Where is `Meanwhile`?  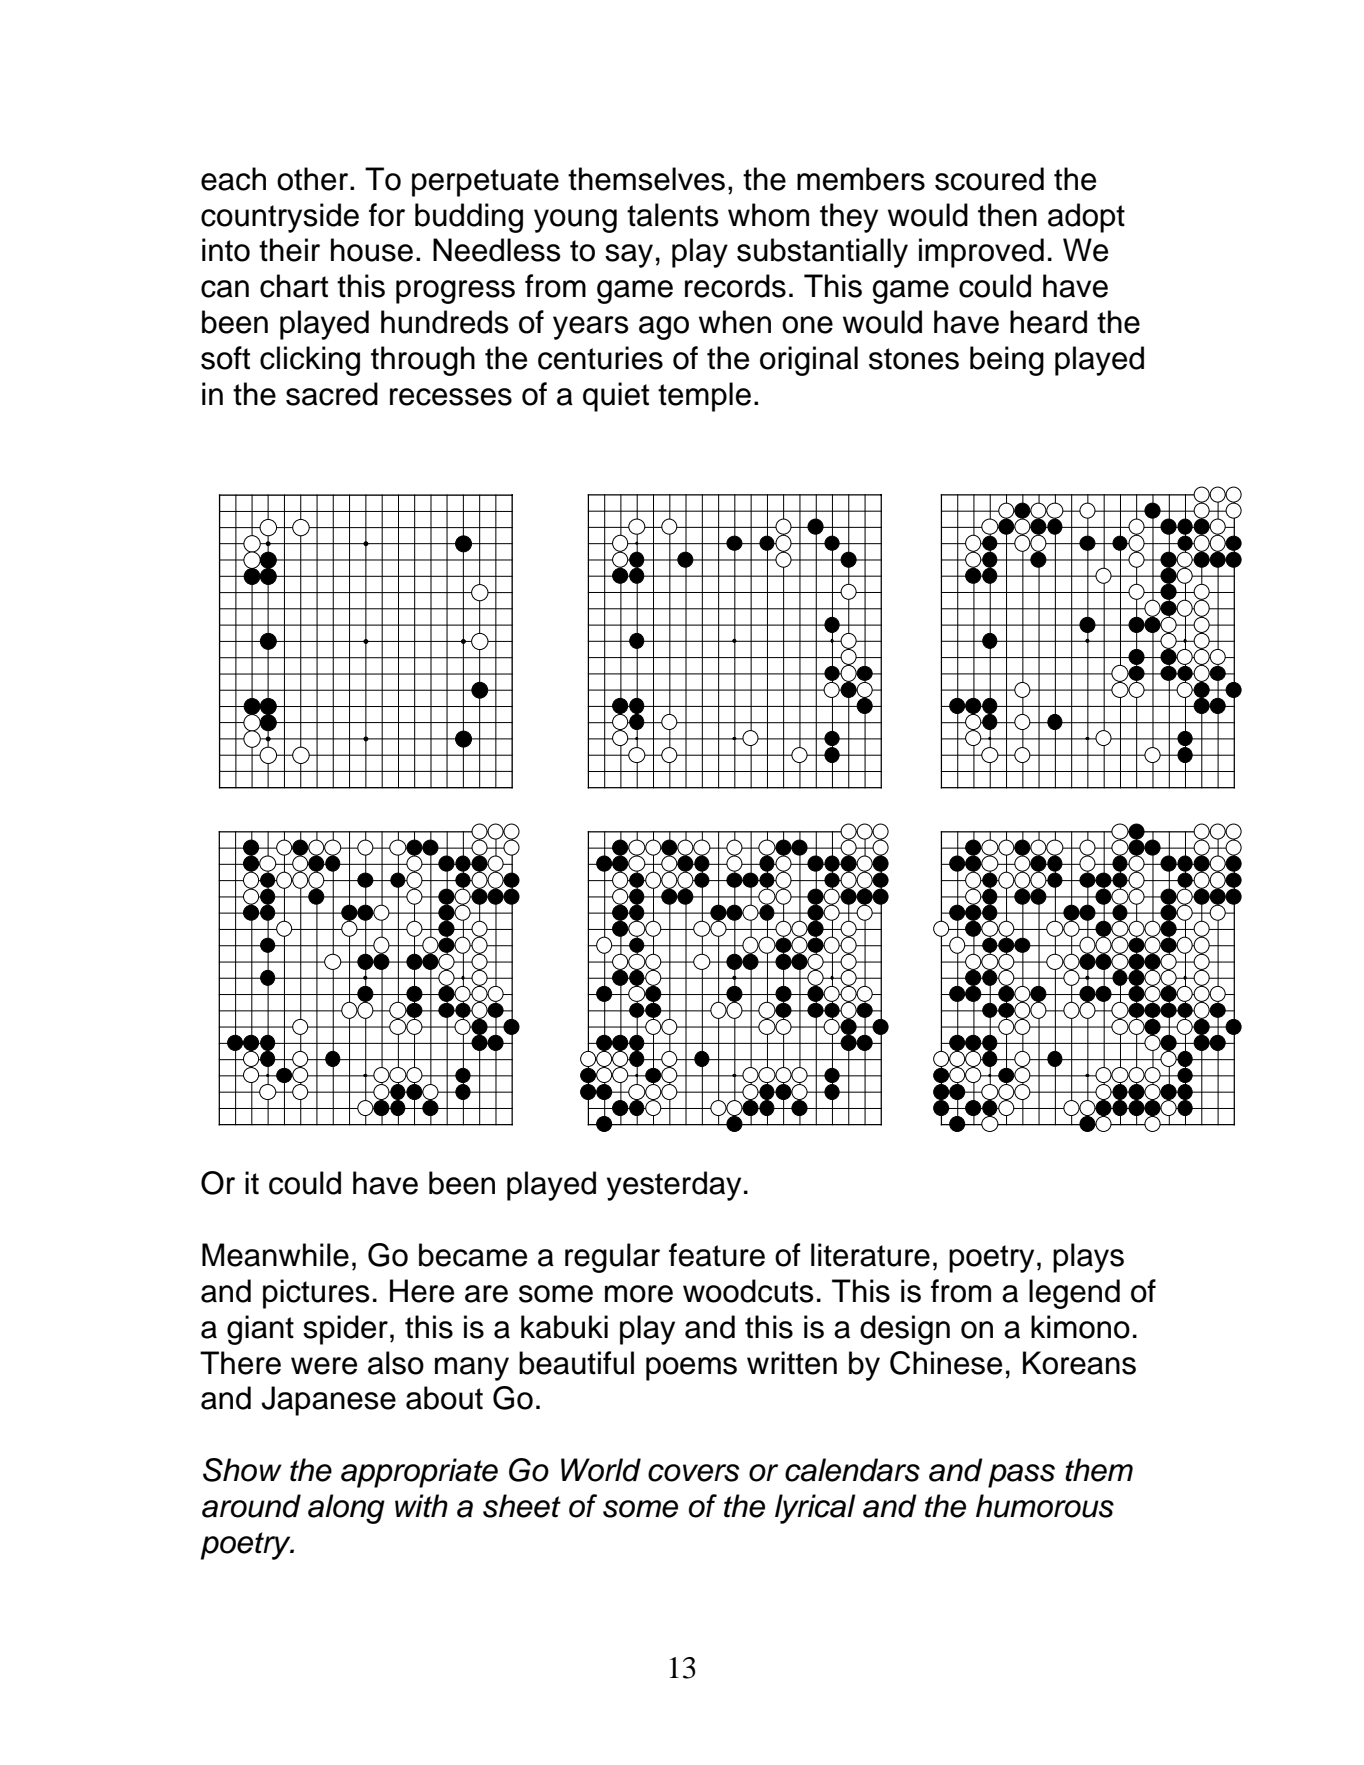 Meanwhile is located at coordinates (275, 1255).
